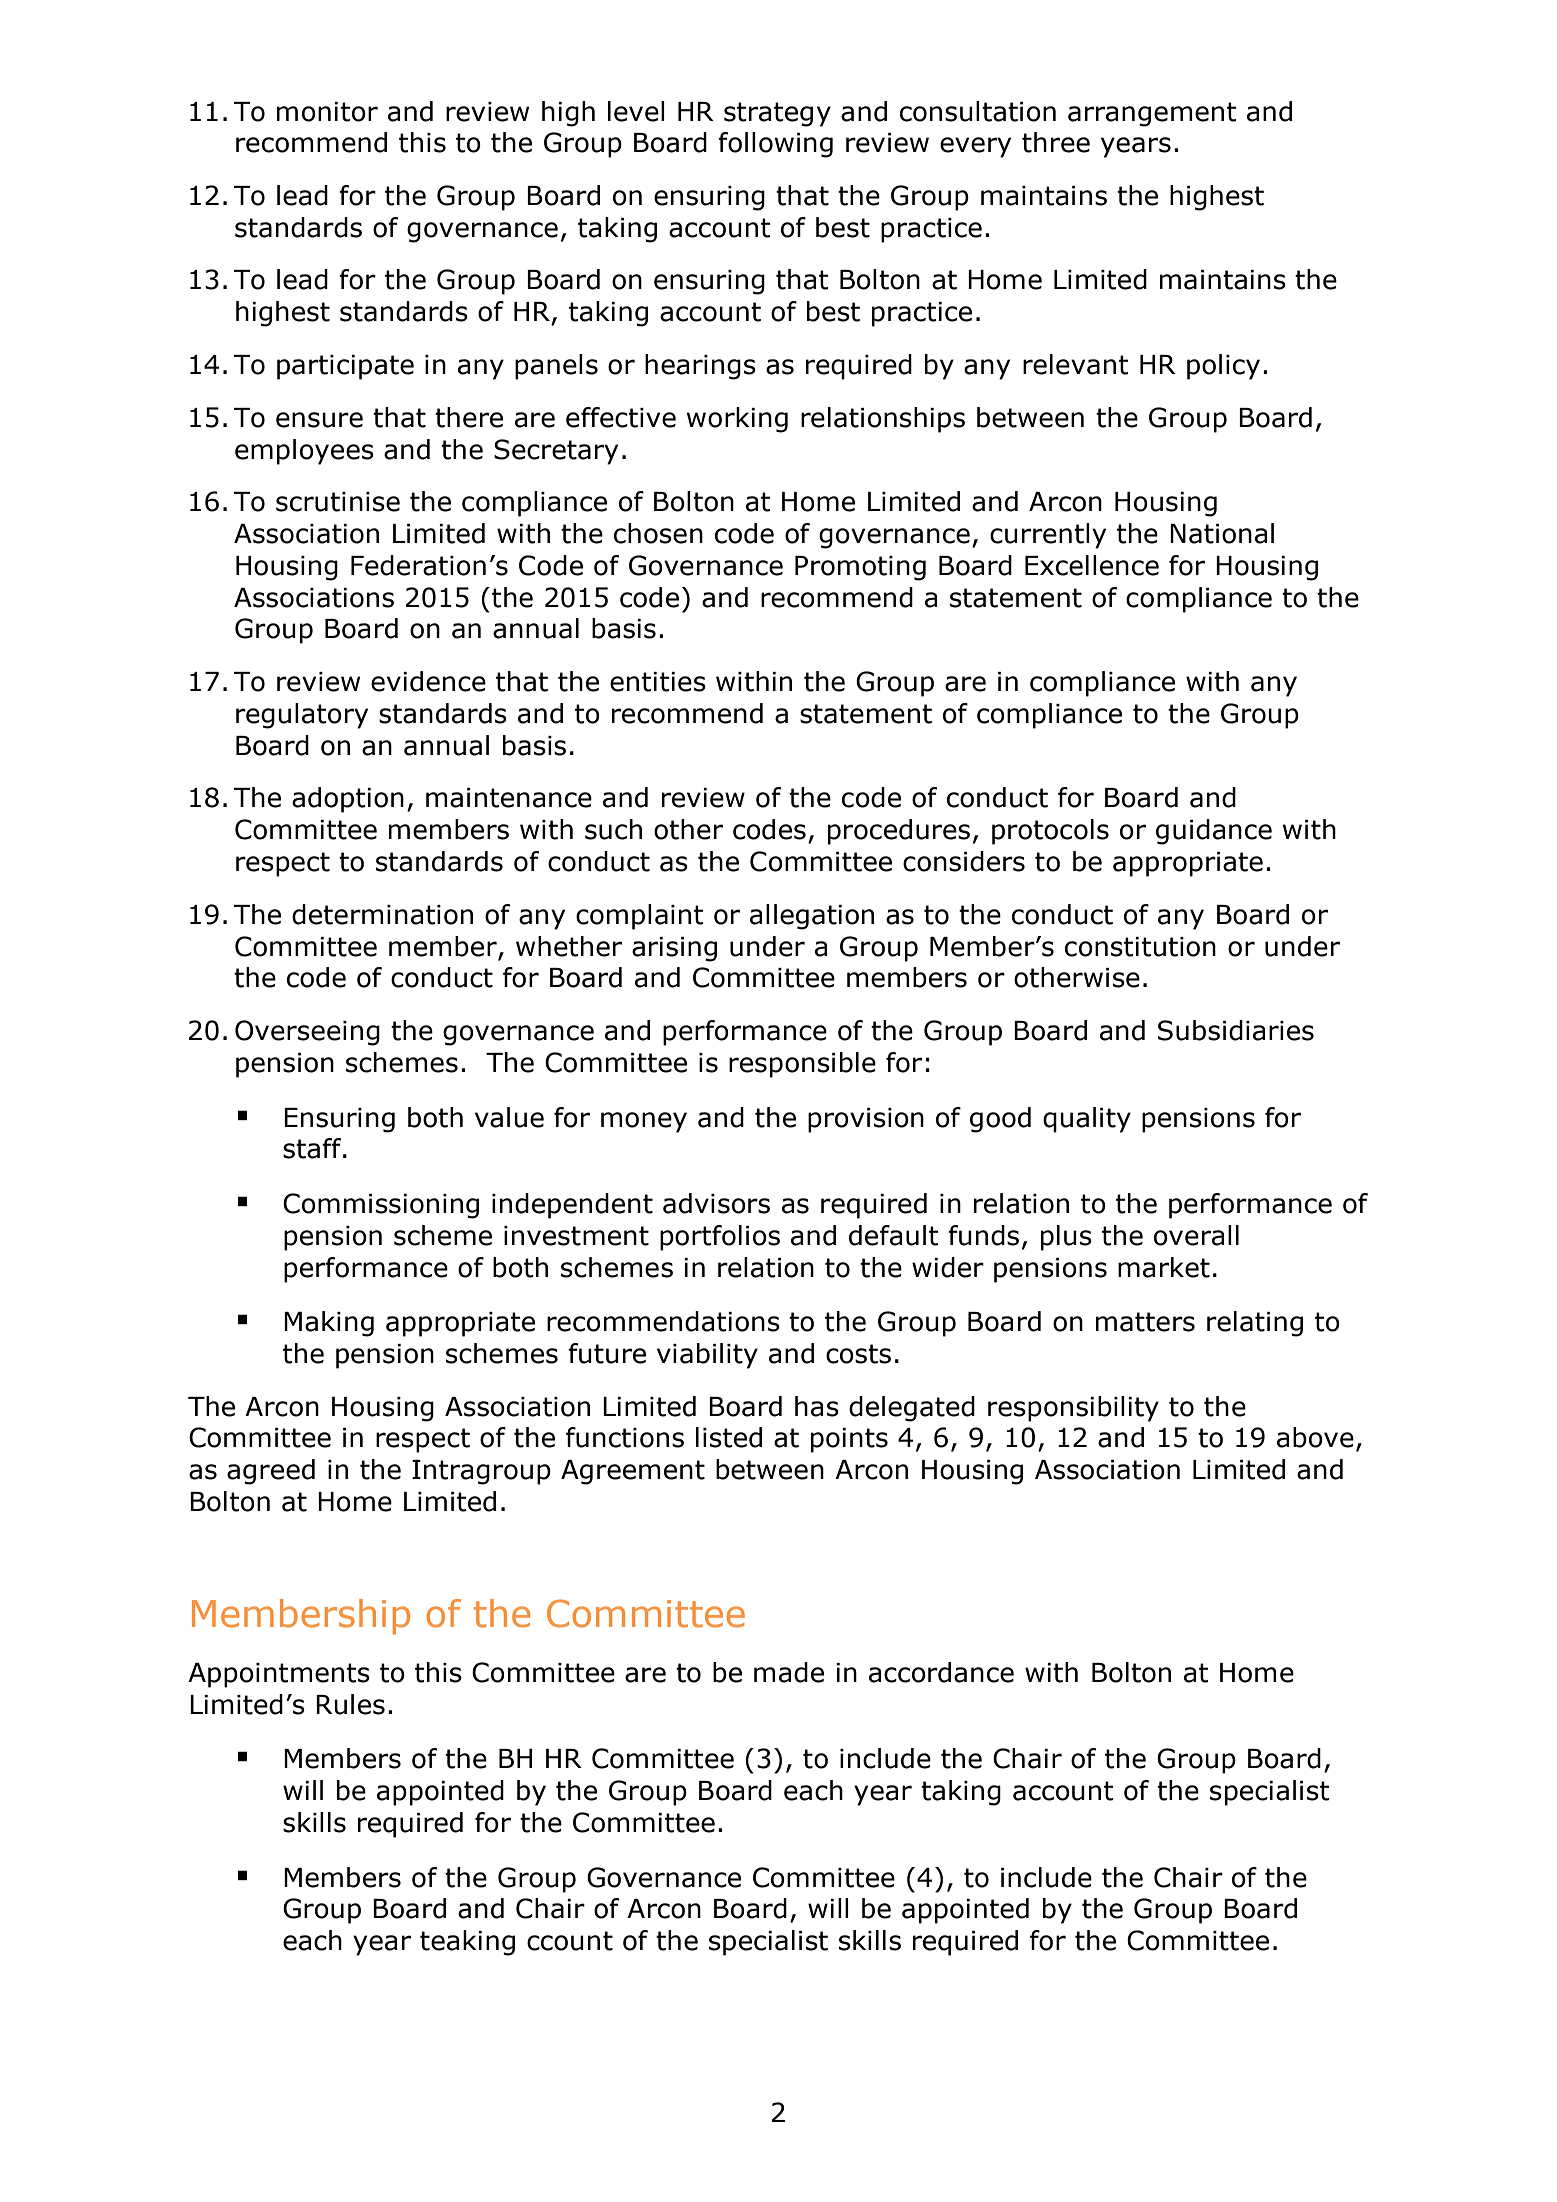 The width and height of the document is (1557, 2202). I want to click on monitor, so click(327, 112).
